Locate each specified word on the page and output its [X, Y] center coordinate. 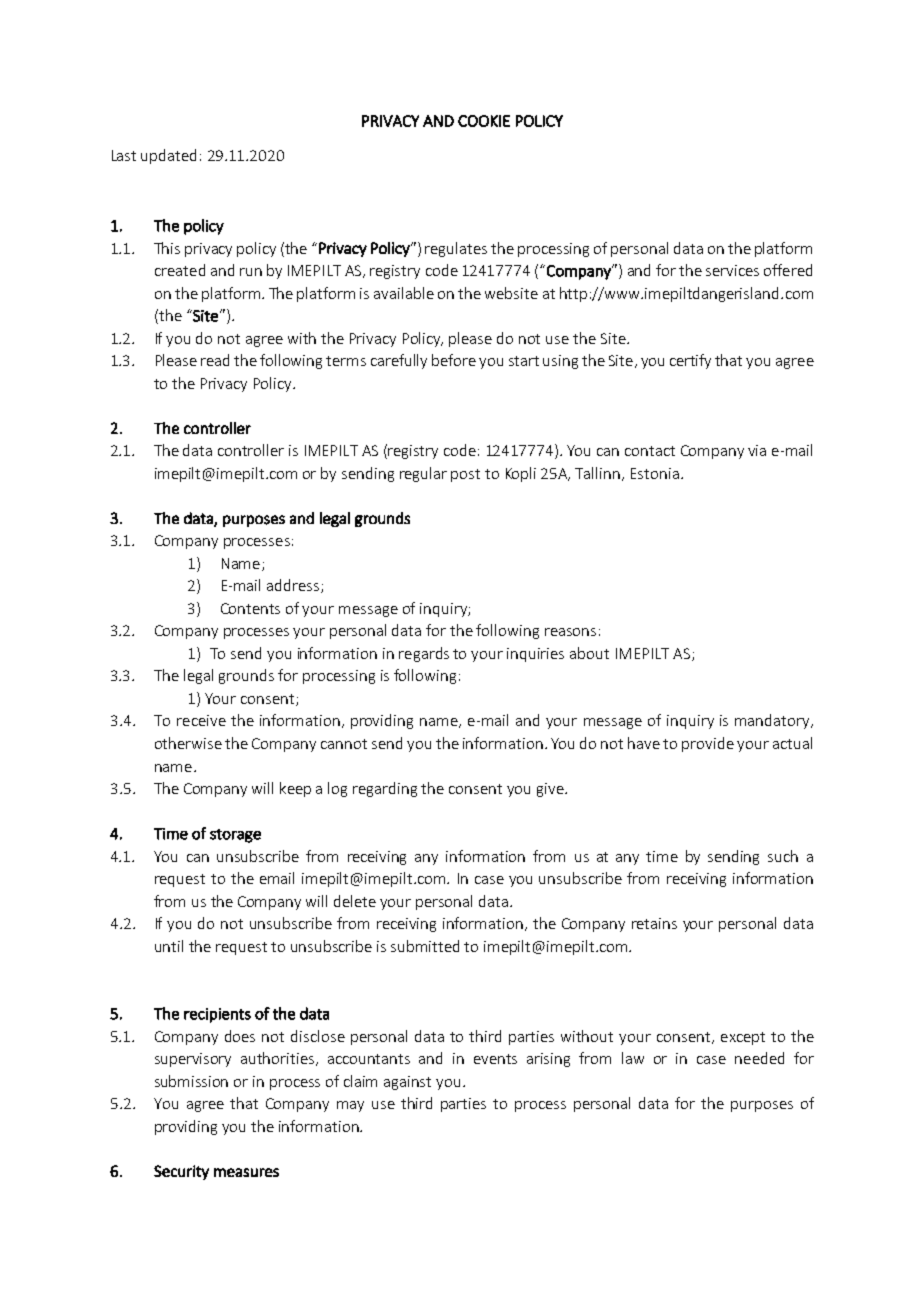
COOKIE [484, 121]
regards [424, 654]
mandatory [773, 721]
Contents [250, 608]
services [732, 270]
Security [181, 1172]
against [407, 1083]
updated [168, 156]
